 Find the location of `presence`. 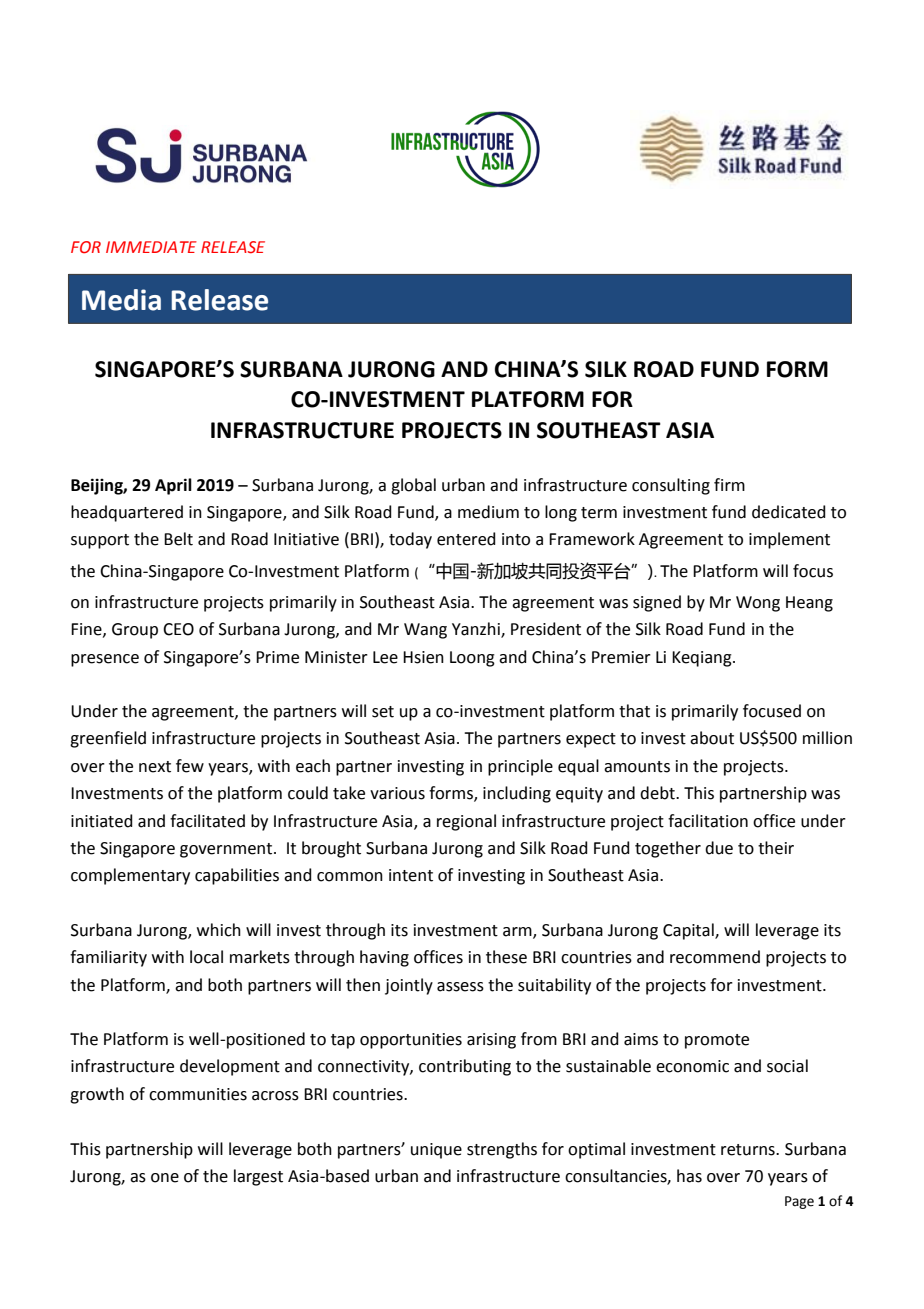

presence is located at coordinates (105, 660).
